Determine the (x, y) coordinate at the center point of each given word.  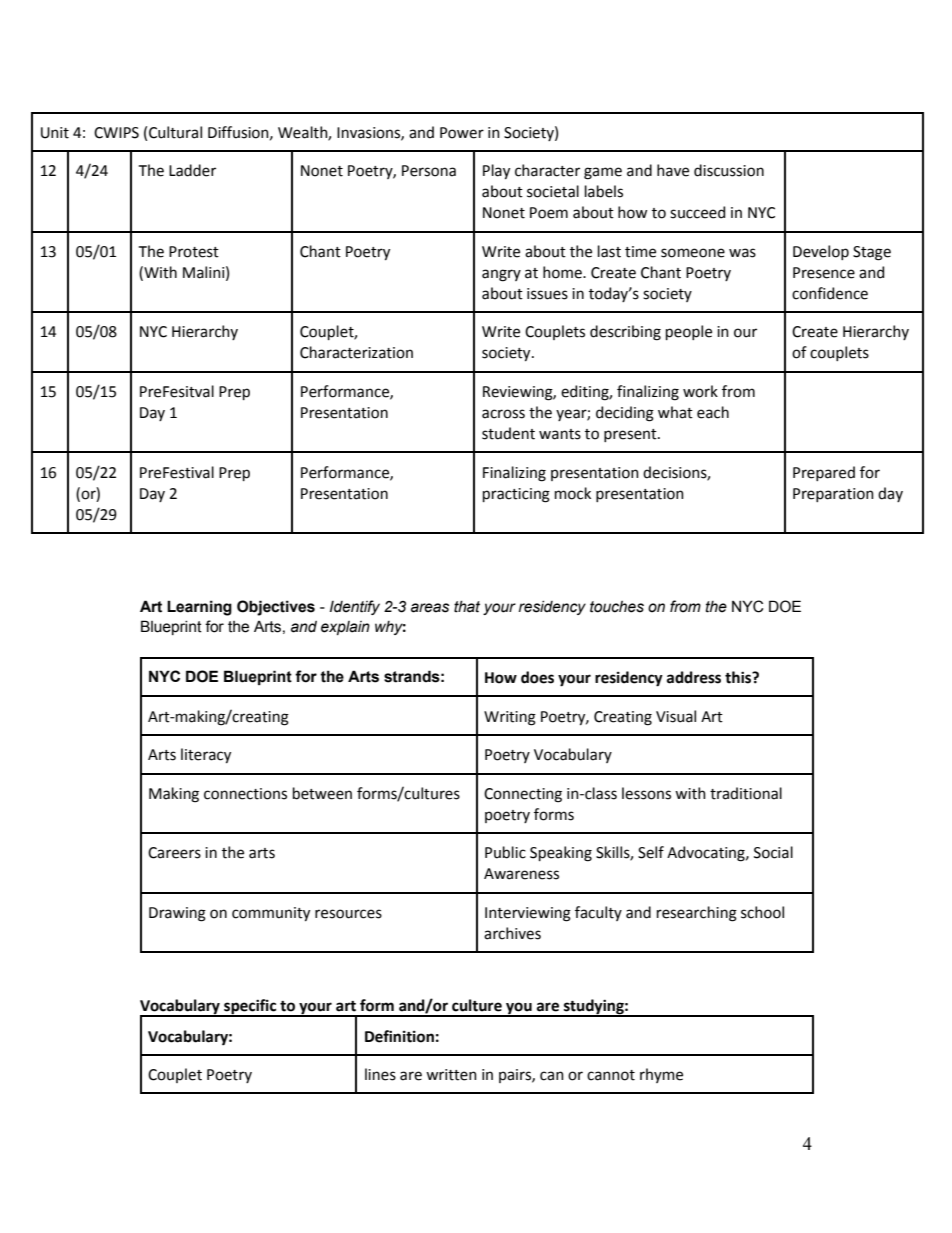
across (503, 414)
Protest (194, 252)
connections (245, 794)
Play (496, 171)
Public (505, 852)
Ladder (192, 170)
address (694, 677)
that (467, 607)
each (713, 412)
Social (773, 852)
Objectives (276, 608)
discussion (729, 170)
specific (250, 1008)
